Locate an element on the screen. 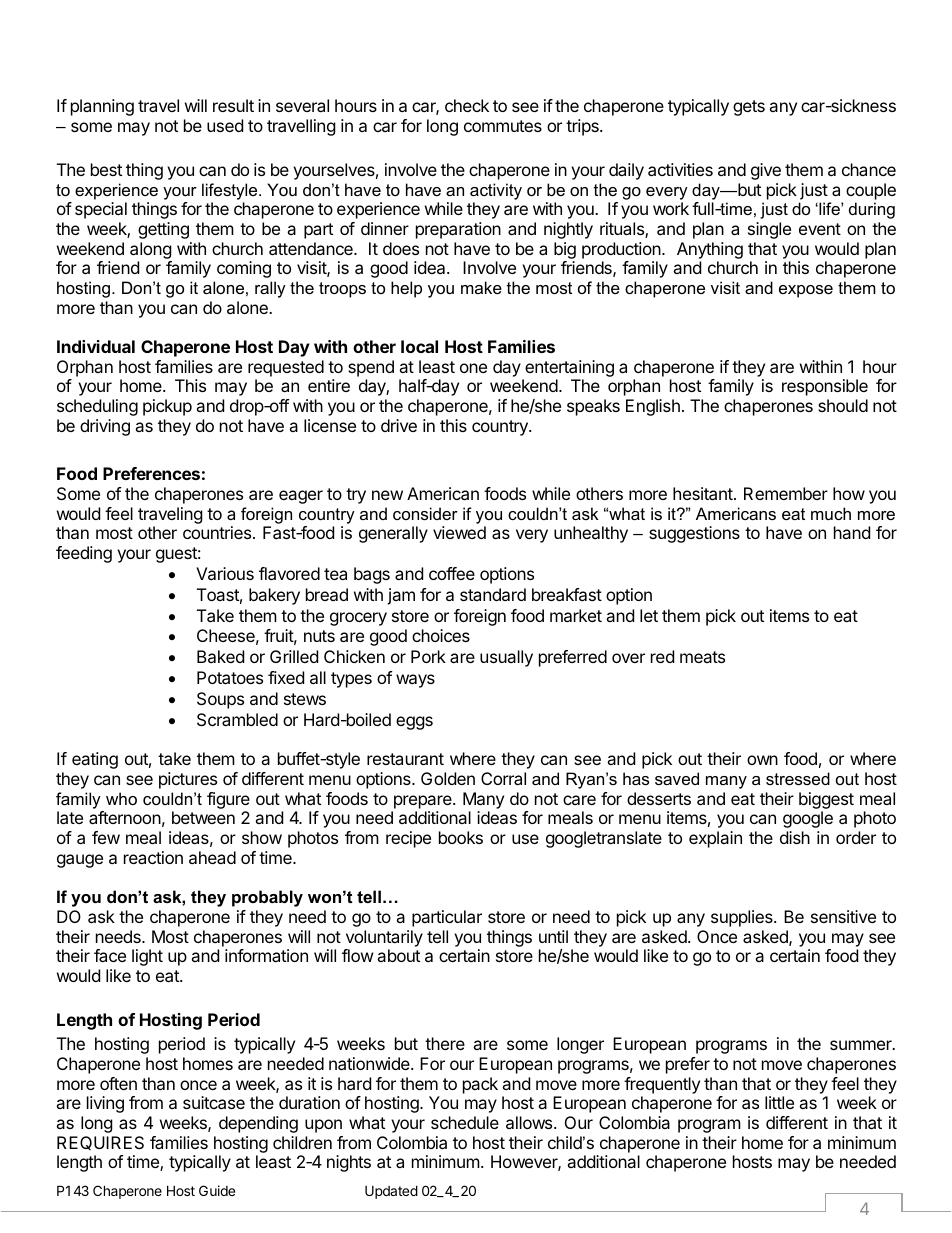  consider is located at coordinates (425, 513).
